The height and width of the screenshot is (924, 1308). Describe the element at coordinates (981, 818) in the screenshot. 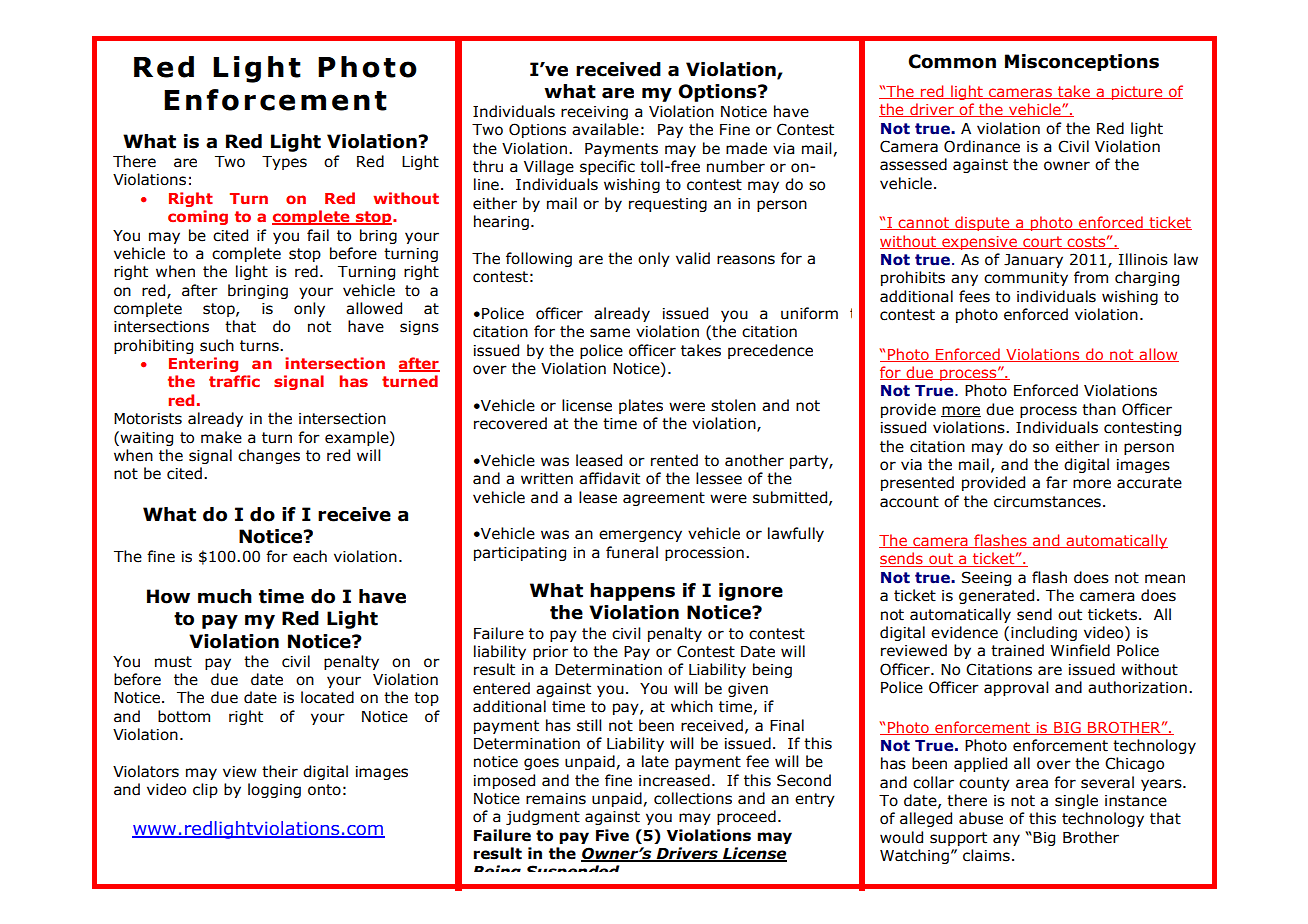

I see `abuse` at that location.
